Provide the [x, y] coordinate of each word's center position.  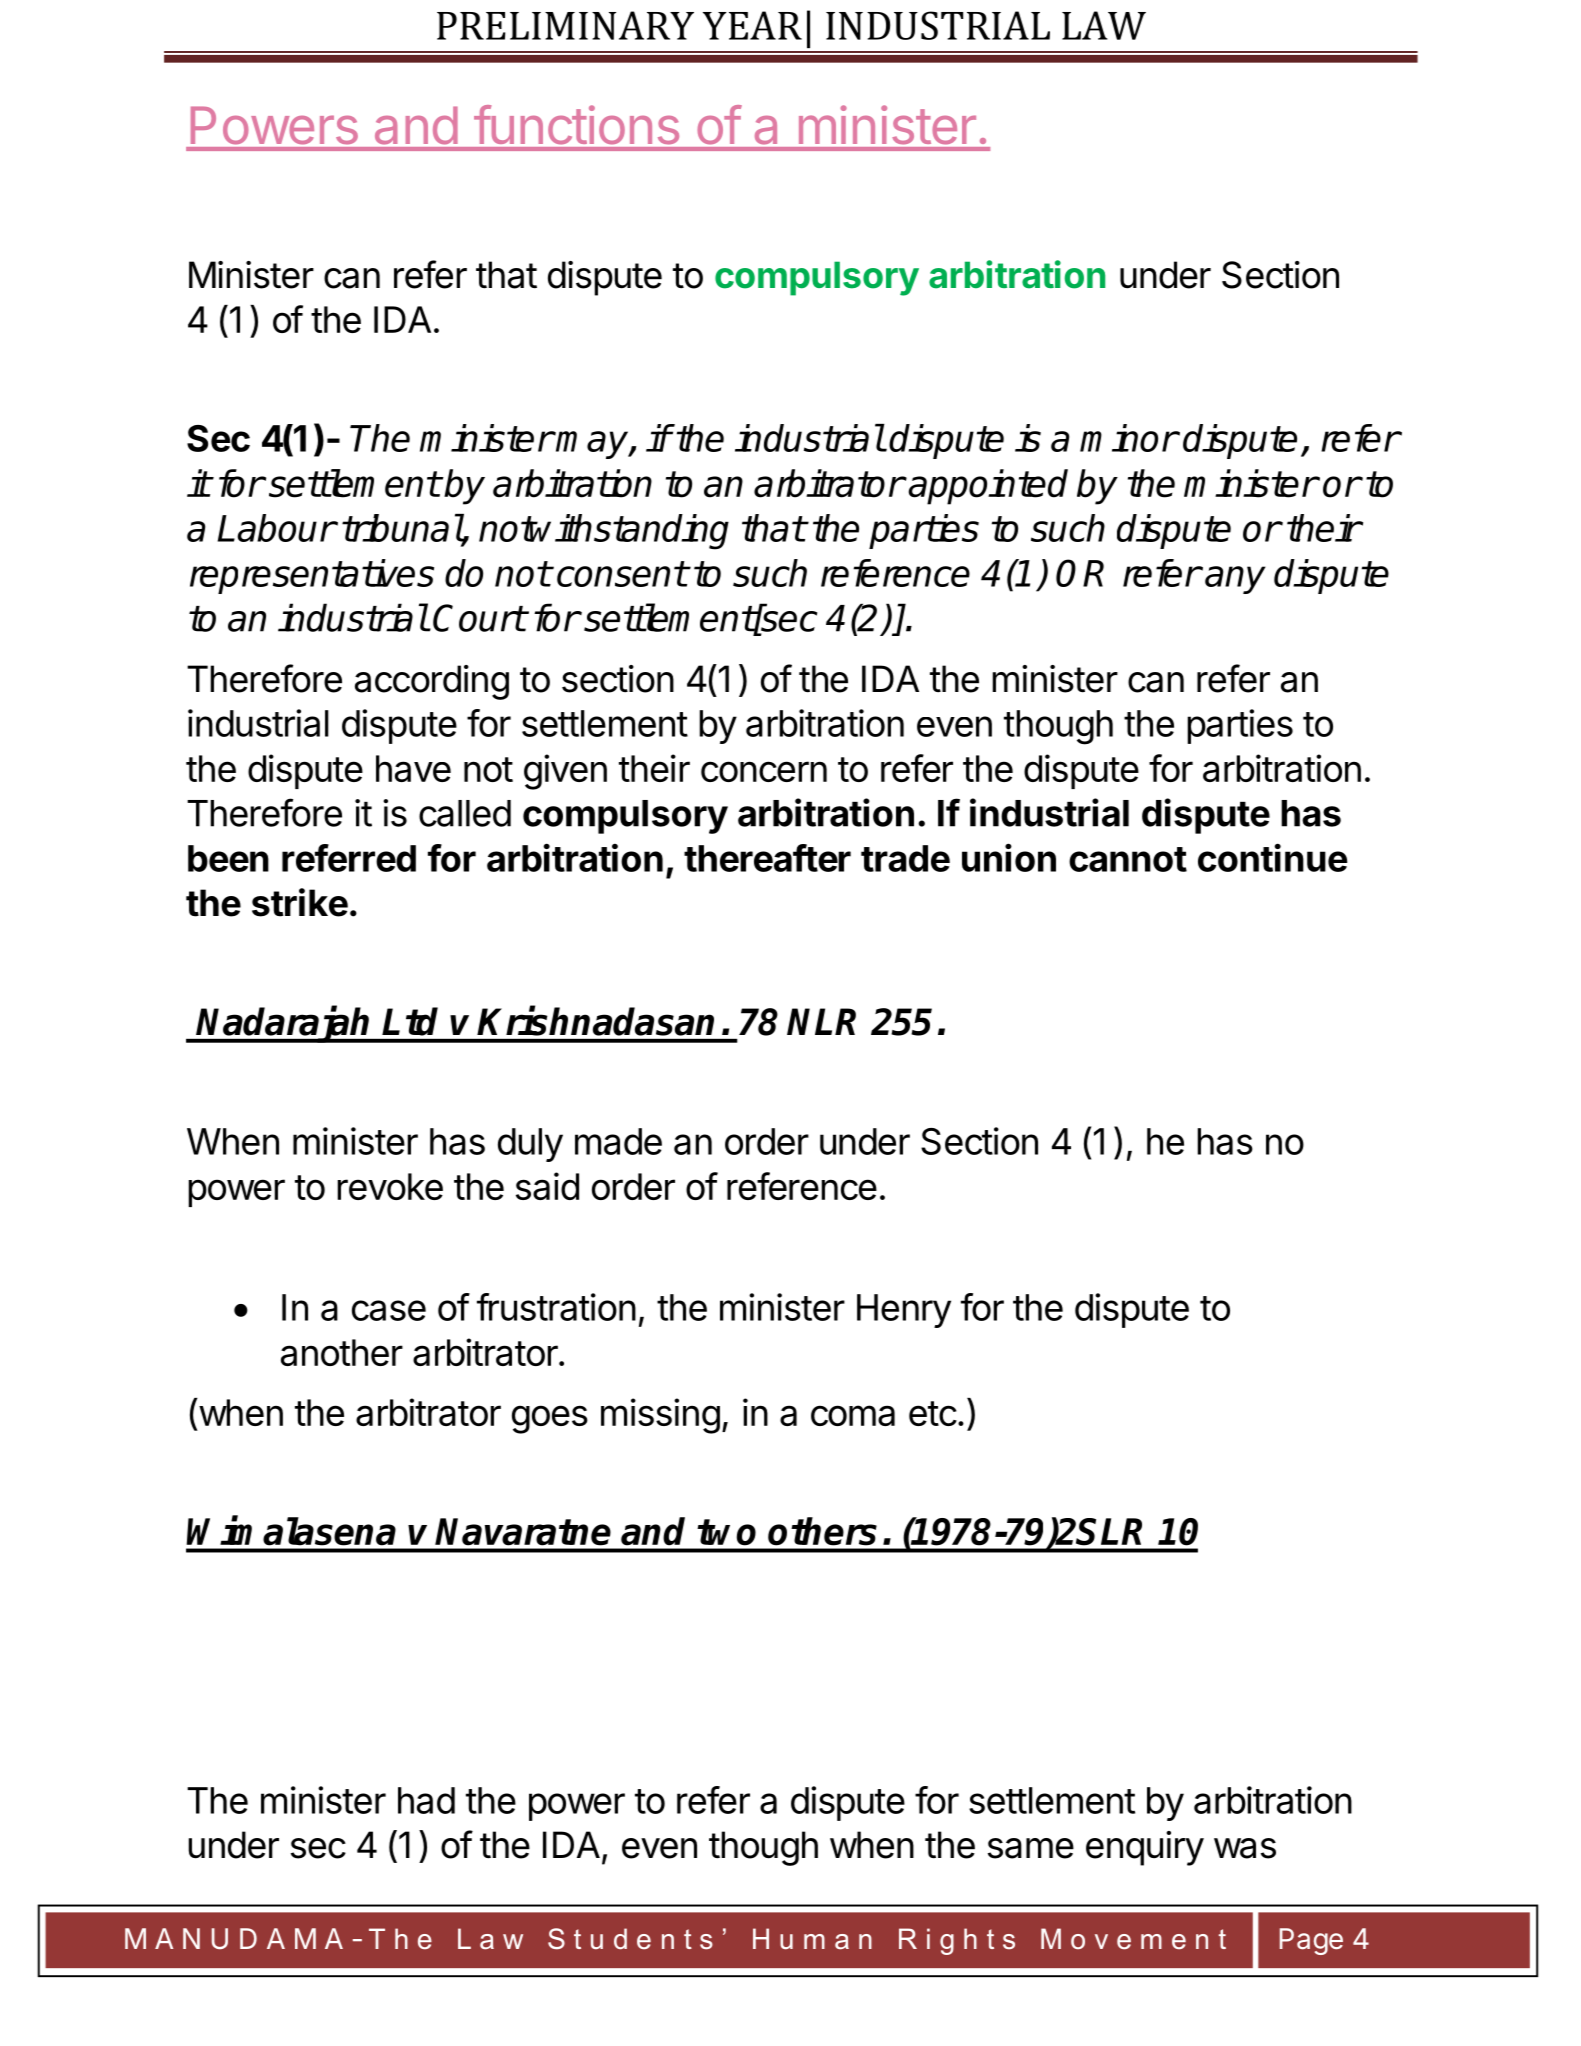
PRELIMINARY [565, 25]
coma [853, 1415]
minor [1128, 438]
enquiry [1145, 1848]
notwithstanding [604, 532]
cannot [1128, 859]
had [426, 1800]
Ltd [410, 1021]
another [342, 1352]
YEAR [752, 25]
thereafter [767, 858]
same [1031, 1848]
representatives [312, 576]
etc [933, 1413]
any [1235, 580]
